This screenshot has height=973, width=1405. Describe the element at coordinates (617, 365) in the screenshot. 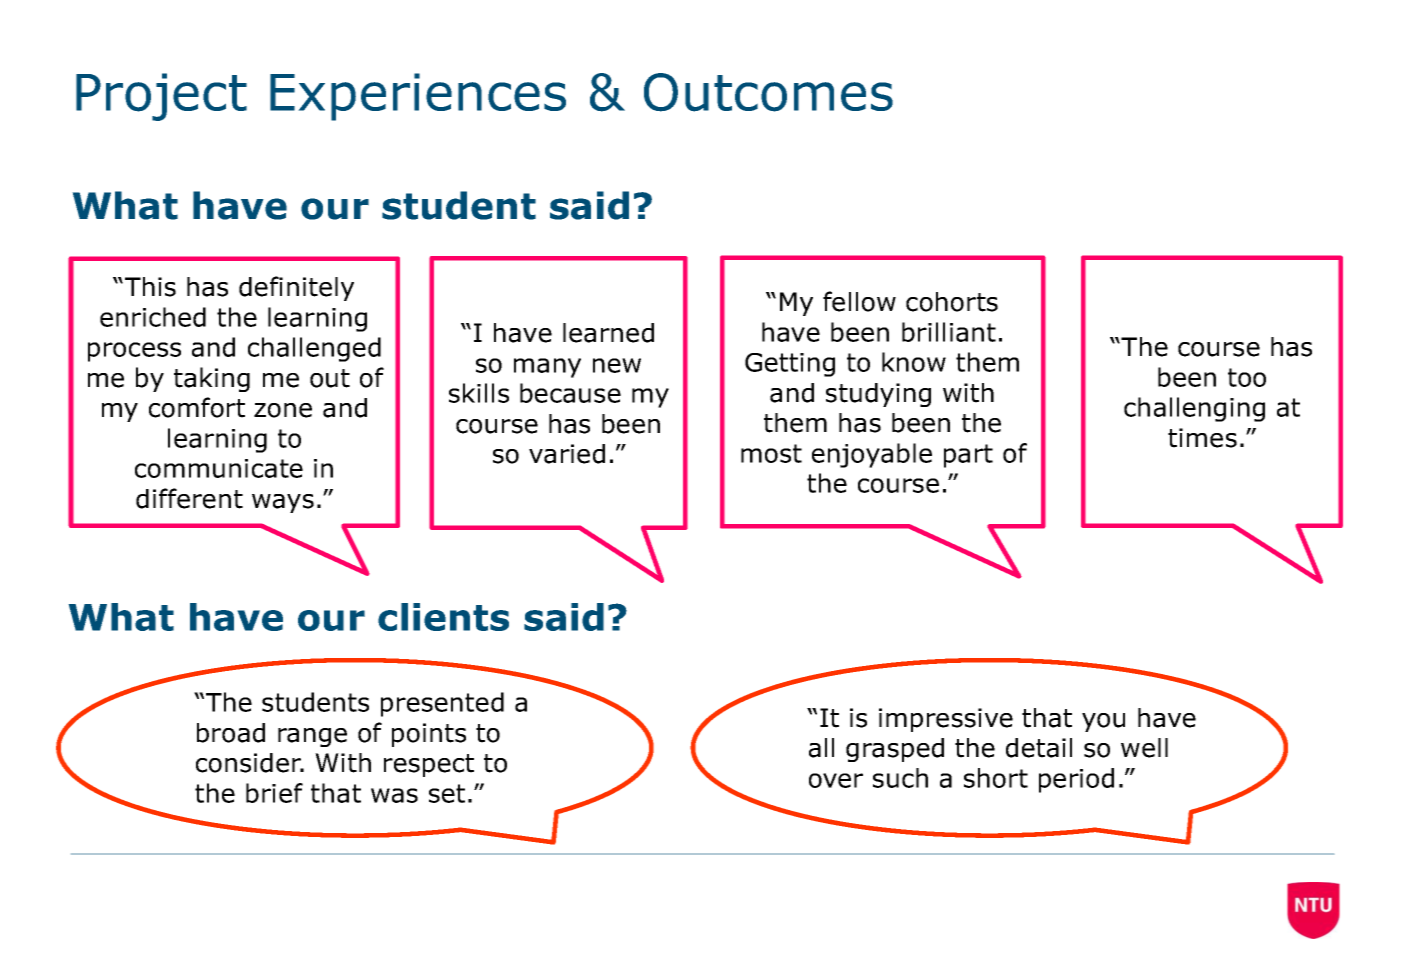

I see `new` at that location.
